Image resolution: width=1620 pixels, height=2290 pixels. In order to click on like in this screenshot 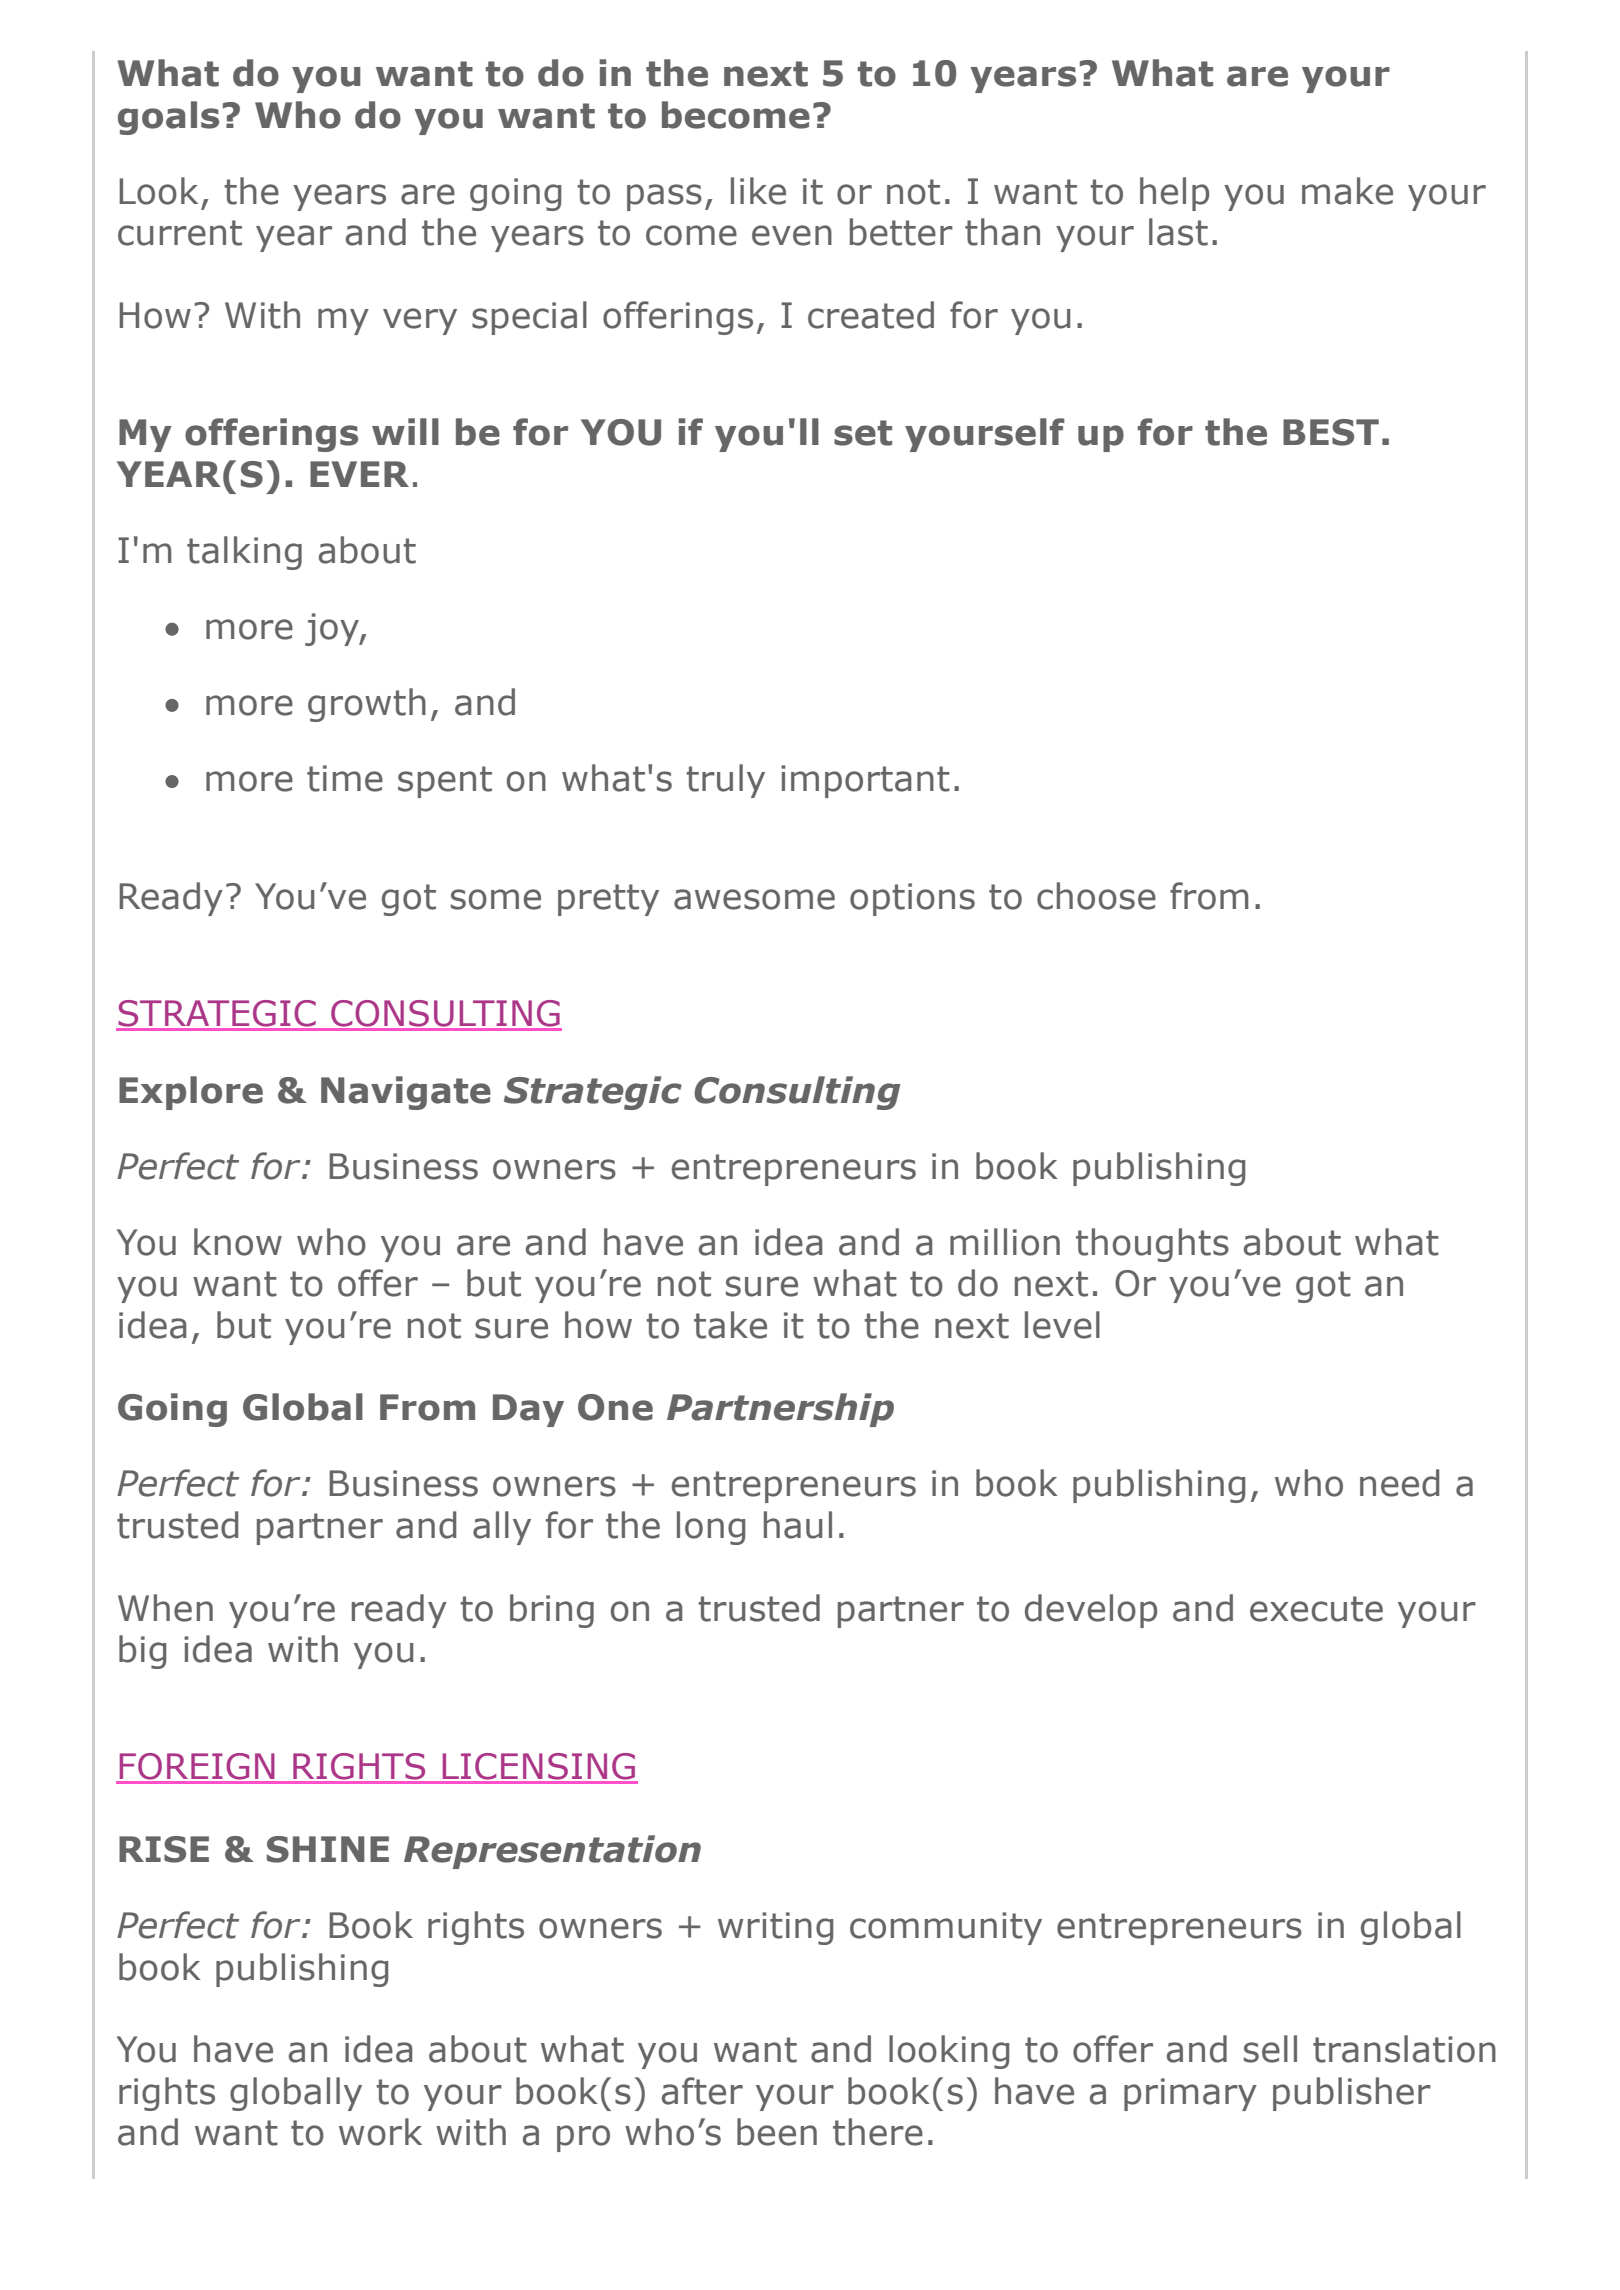, I will do `click(758, 191)`.
